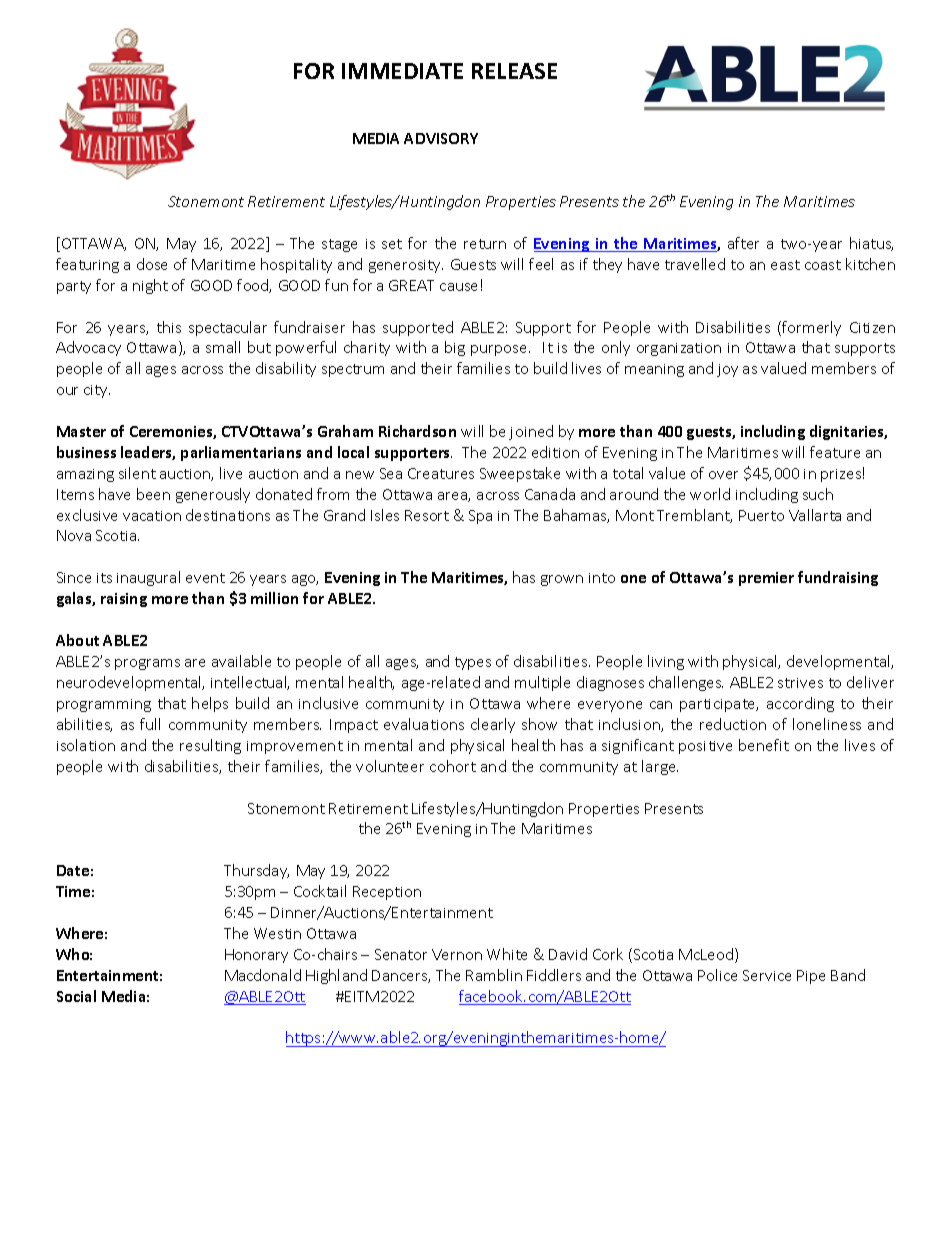  Describe the element at coordinates (761, 515) in the page. I see `Puerto` at that location.
